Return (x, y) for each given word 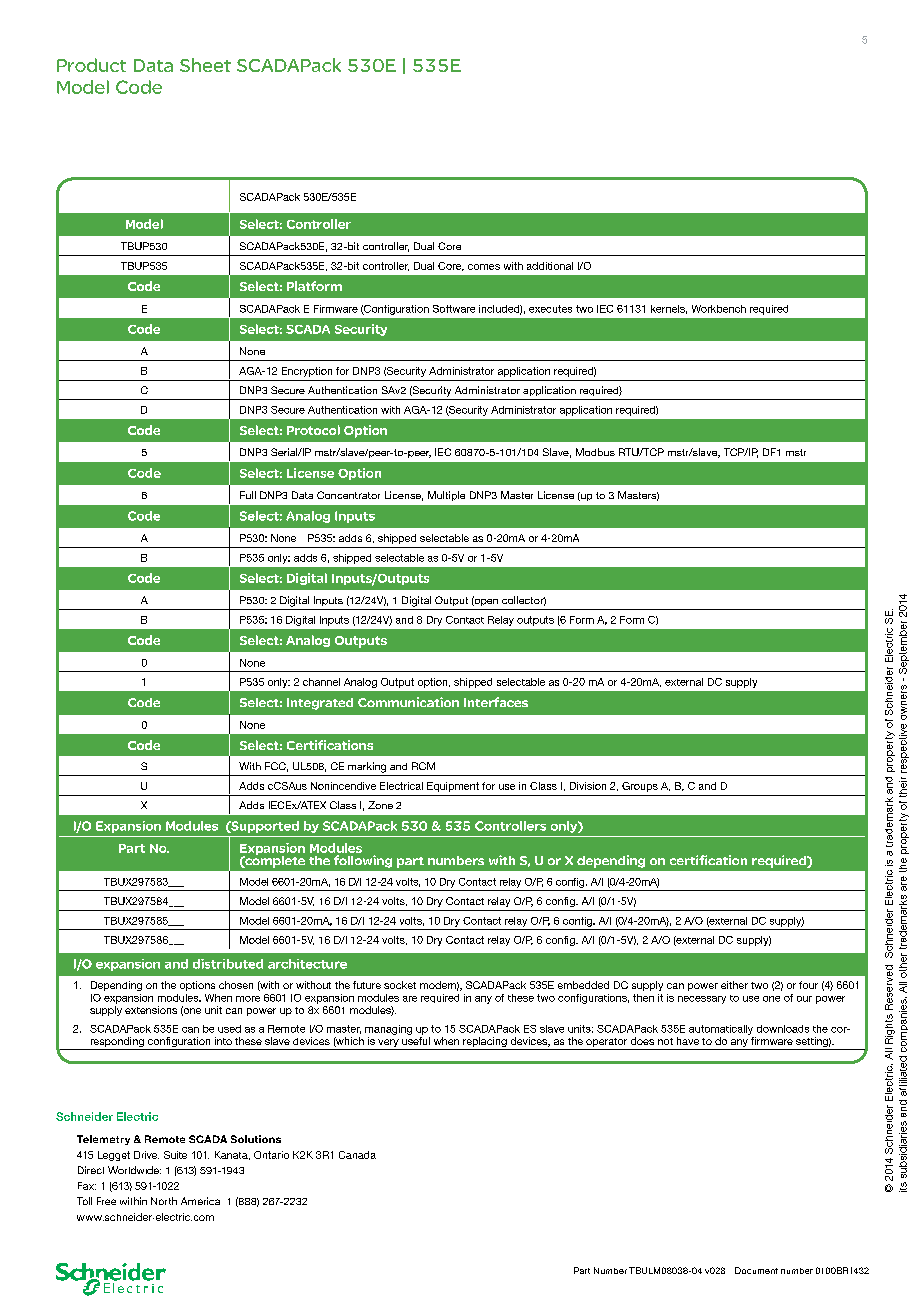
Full (248, 495)
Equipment (453, 787)
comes (484, 267)
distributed (228, 964)
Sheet (205, 65)
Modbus (595, 452)
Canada (357, 1155)
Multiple (446, 496)
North (164, 1201)
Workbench (719, 309)
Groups (640, 787)
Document (756, 1270)
